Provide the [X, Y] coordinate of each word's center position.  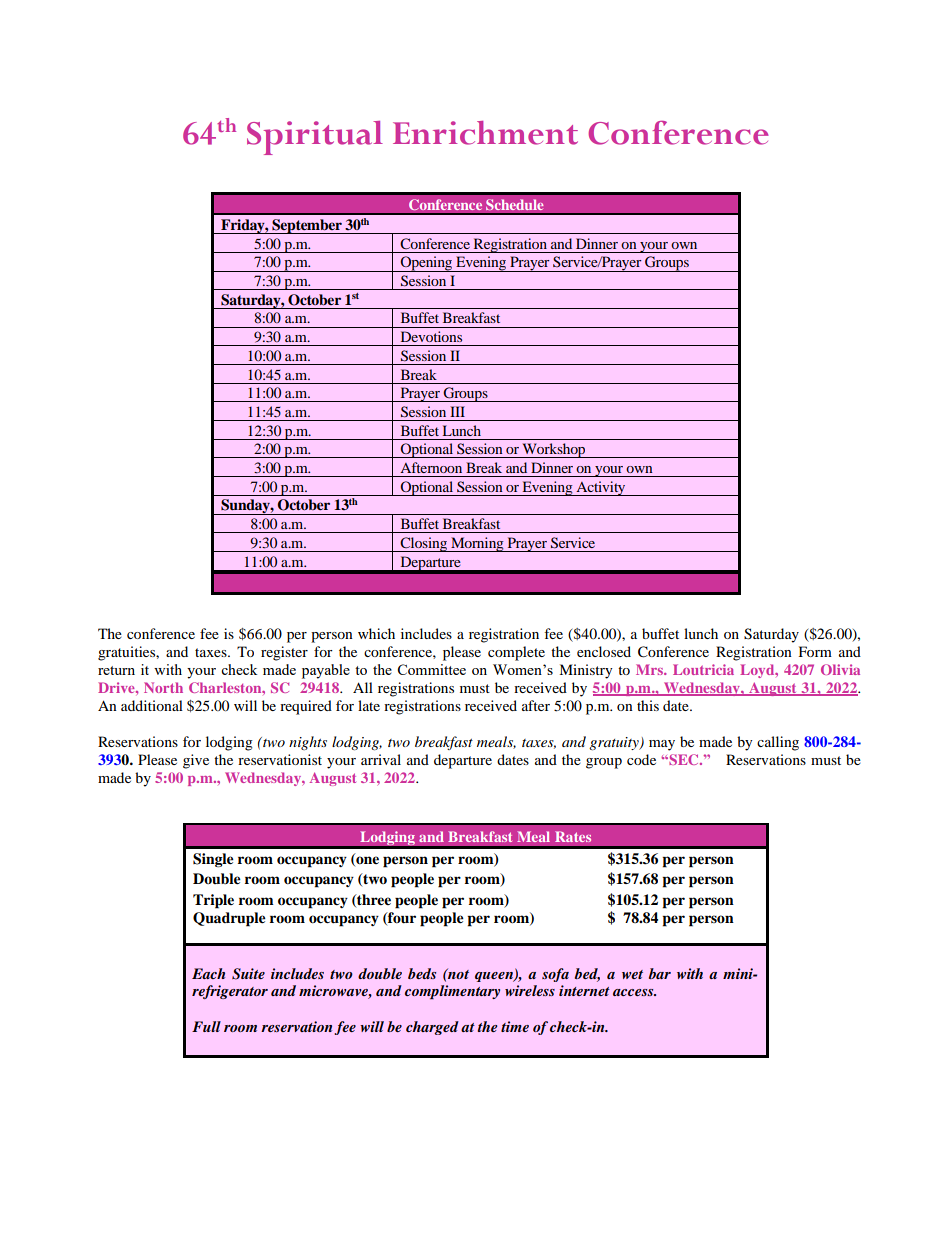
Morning [477, 544]
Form [815, 651]
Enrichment [485, 133]
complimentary [452, 992]
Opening [427, 264]
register [284, 653]
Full [206, 1026]
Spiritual [315, 138]
